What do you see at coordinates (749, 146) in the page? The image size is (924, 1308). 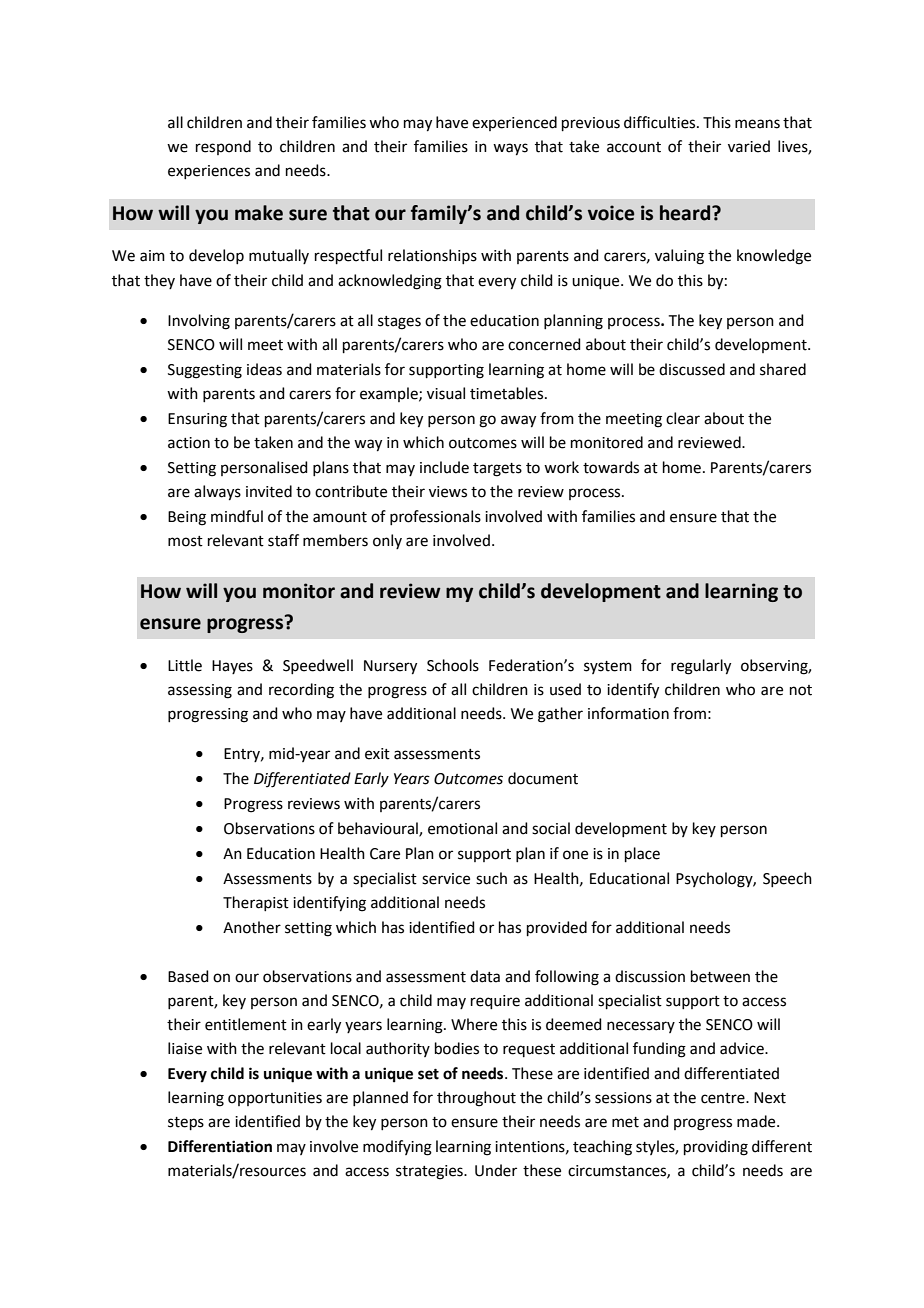 I see `varied` at bounding box center [749, 146].
